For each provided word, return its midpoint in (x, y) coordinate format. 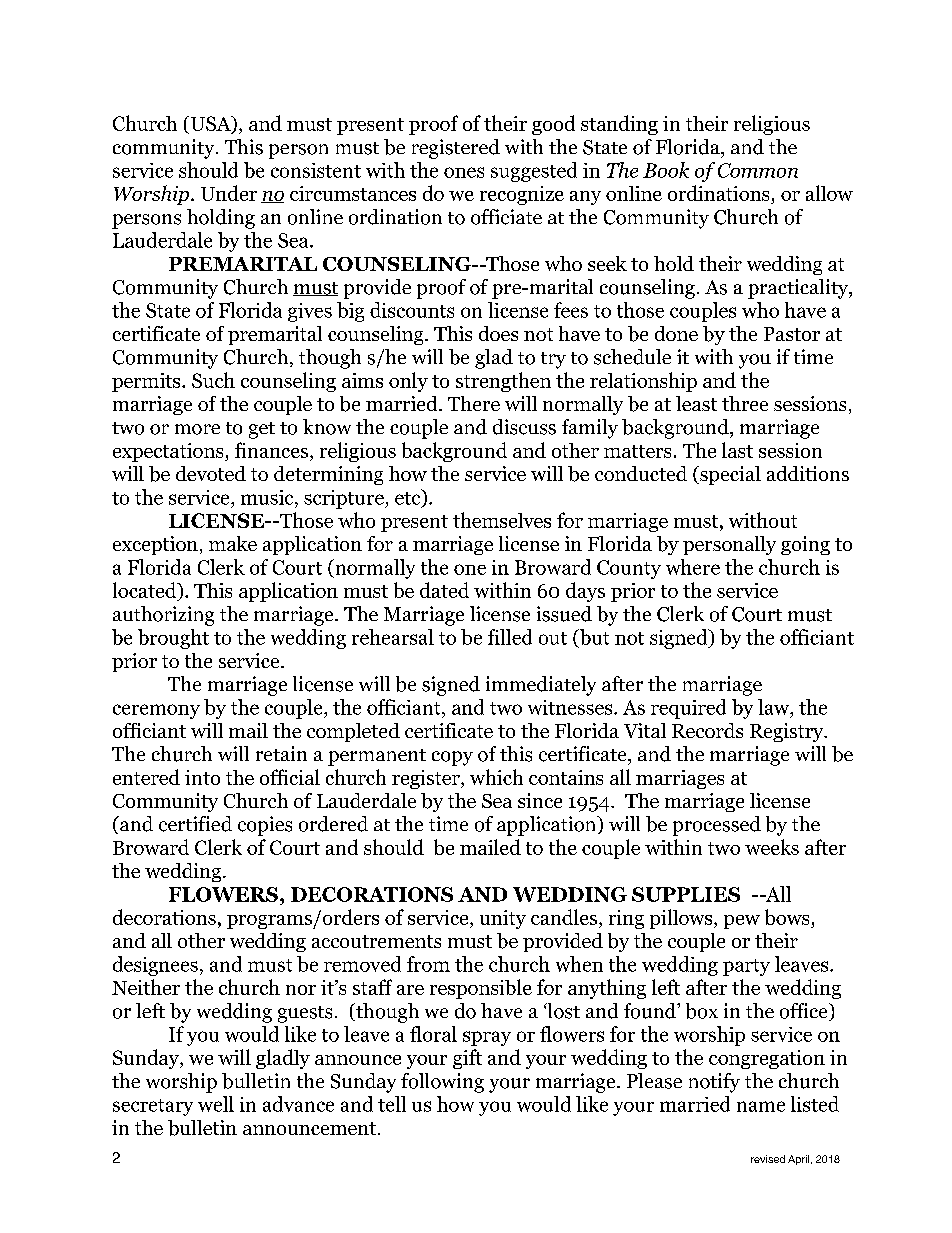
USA (210, 125)
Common (758, 170)
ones (464, 172)
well (216, 1104)
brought (173, 639)
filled (510, 637)
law (775, 708)
